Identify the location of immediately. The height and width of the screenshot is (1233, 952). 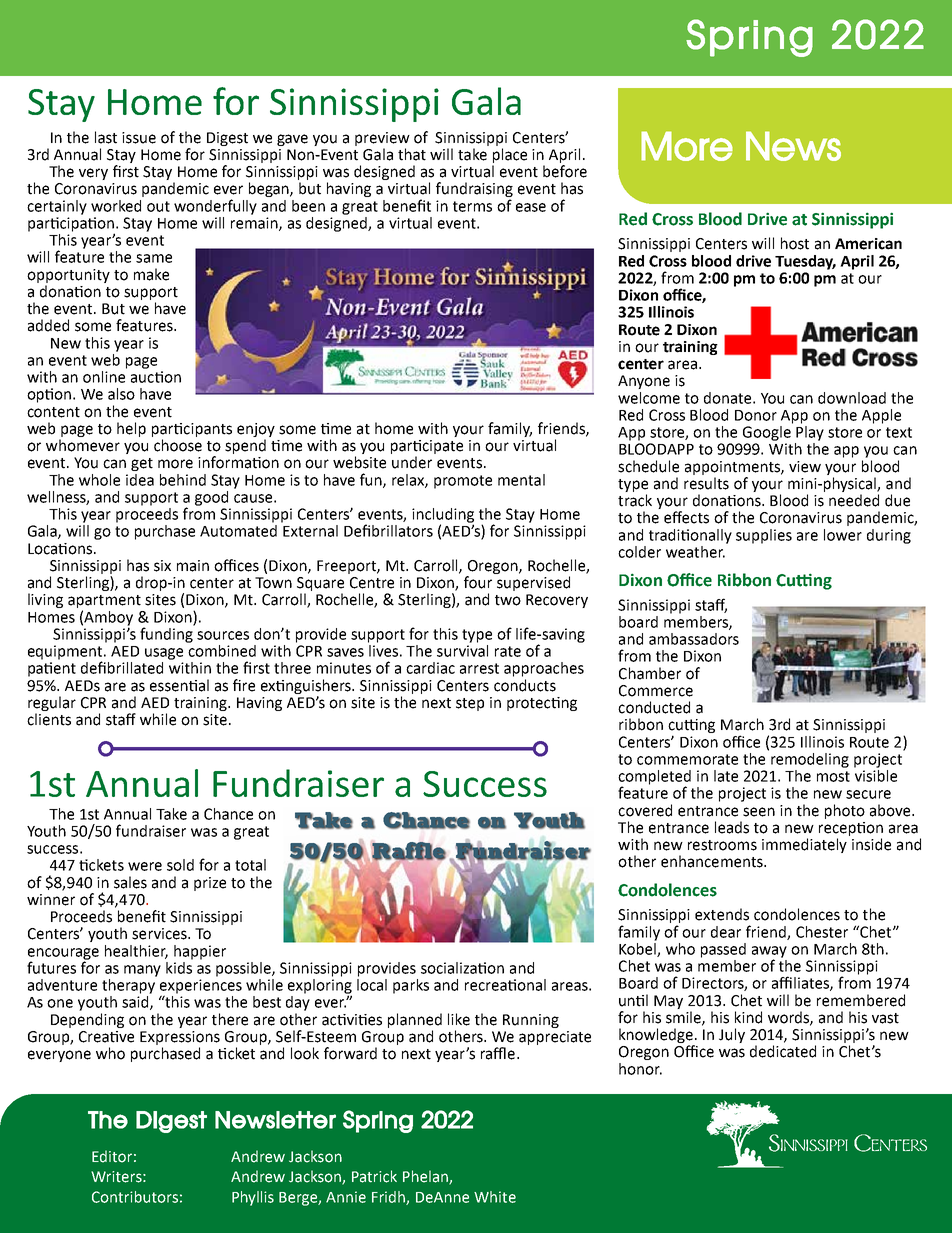
(804, 845).
